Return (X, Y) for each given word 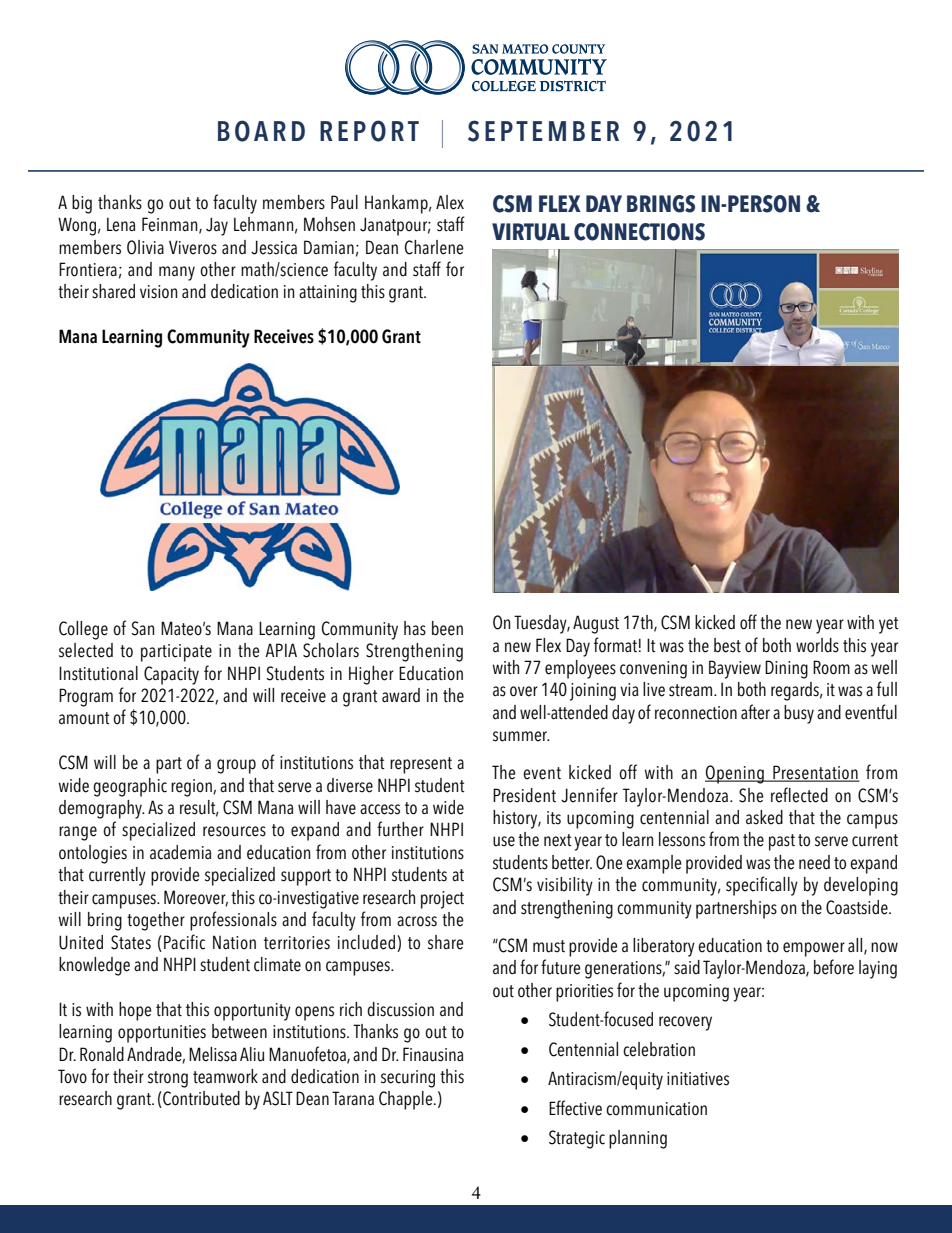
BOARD (261, 131)
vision (159, 292)
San (143, 628)
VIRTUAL (531, 232)
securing (408, 1079)
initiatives (698, 1079)
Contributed (200, 1099)
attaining (328, 294)
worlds (817, 645)
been (447, 628)
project (442, 900)
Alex (450, 202)
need (814, 862)
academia (180, 852)
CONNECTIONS (639, 232)
